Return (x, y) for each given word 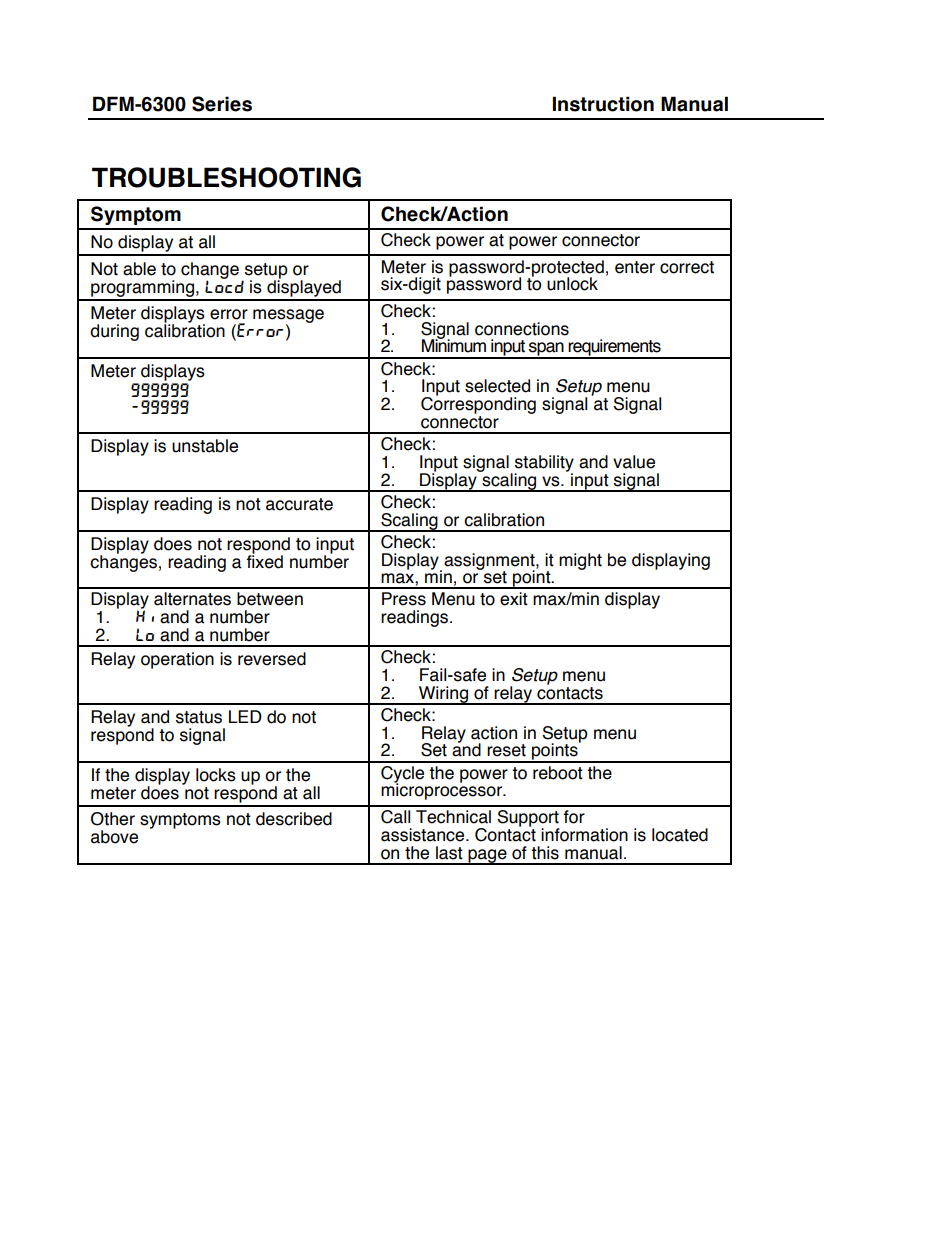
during (114, 332)
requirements (615, 348)
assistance (424, 835)
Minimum (454, 345)
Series (222, 104)
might (580, 561)
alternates (192, 599)
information (584, 835)
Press (404, 599)
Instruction (603, 104)
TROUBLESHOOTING (226, 177)
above (114, 837)
